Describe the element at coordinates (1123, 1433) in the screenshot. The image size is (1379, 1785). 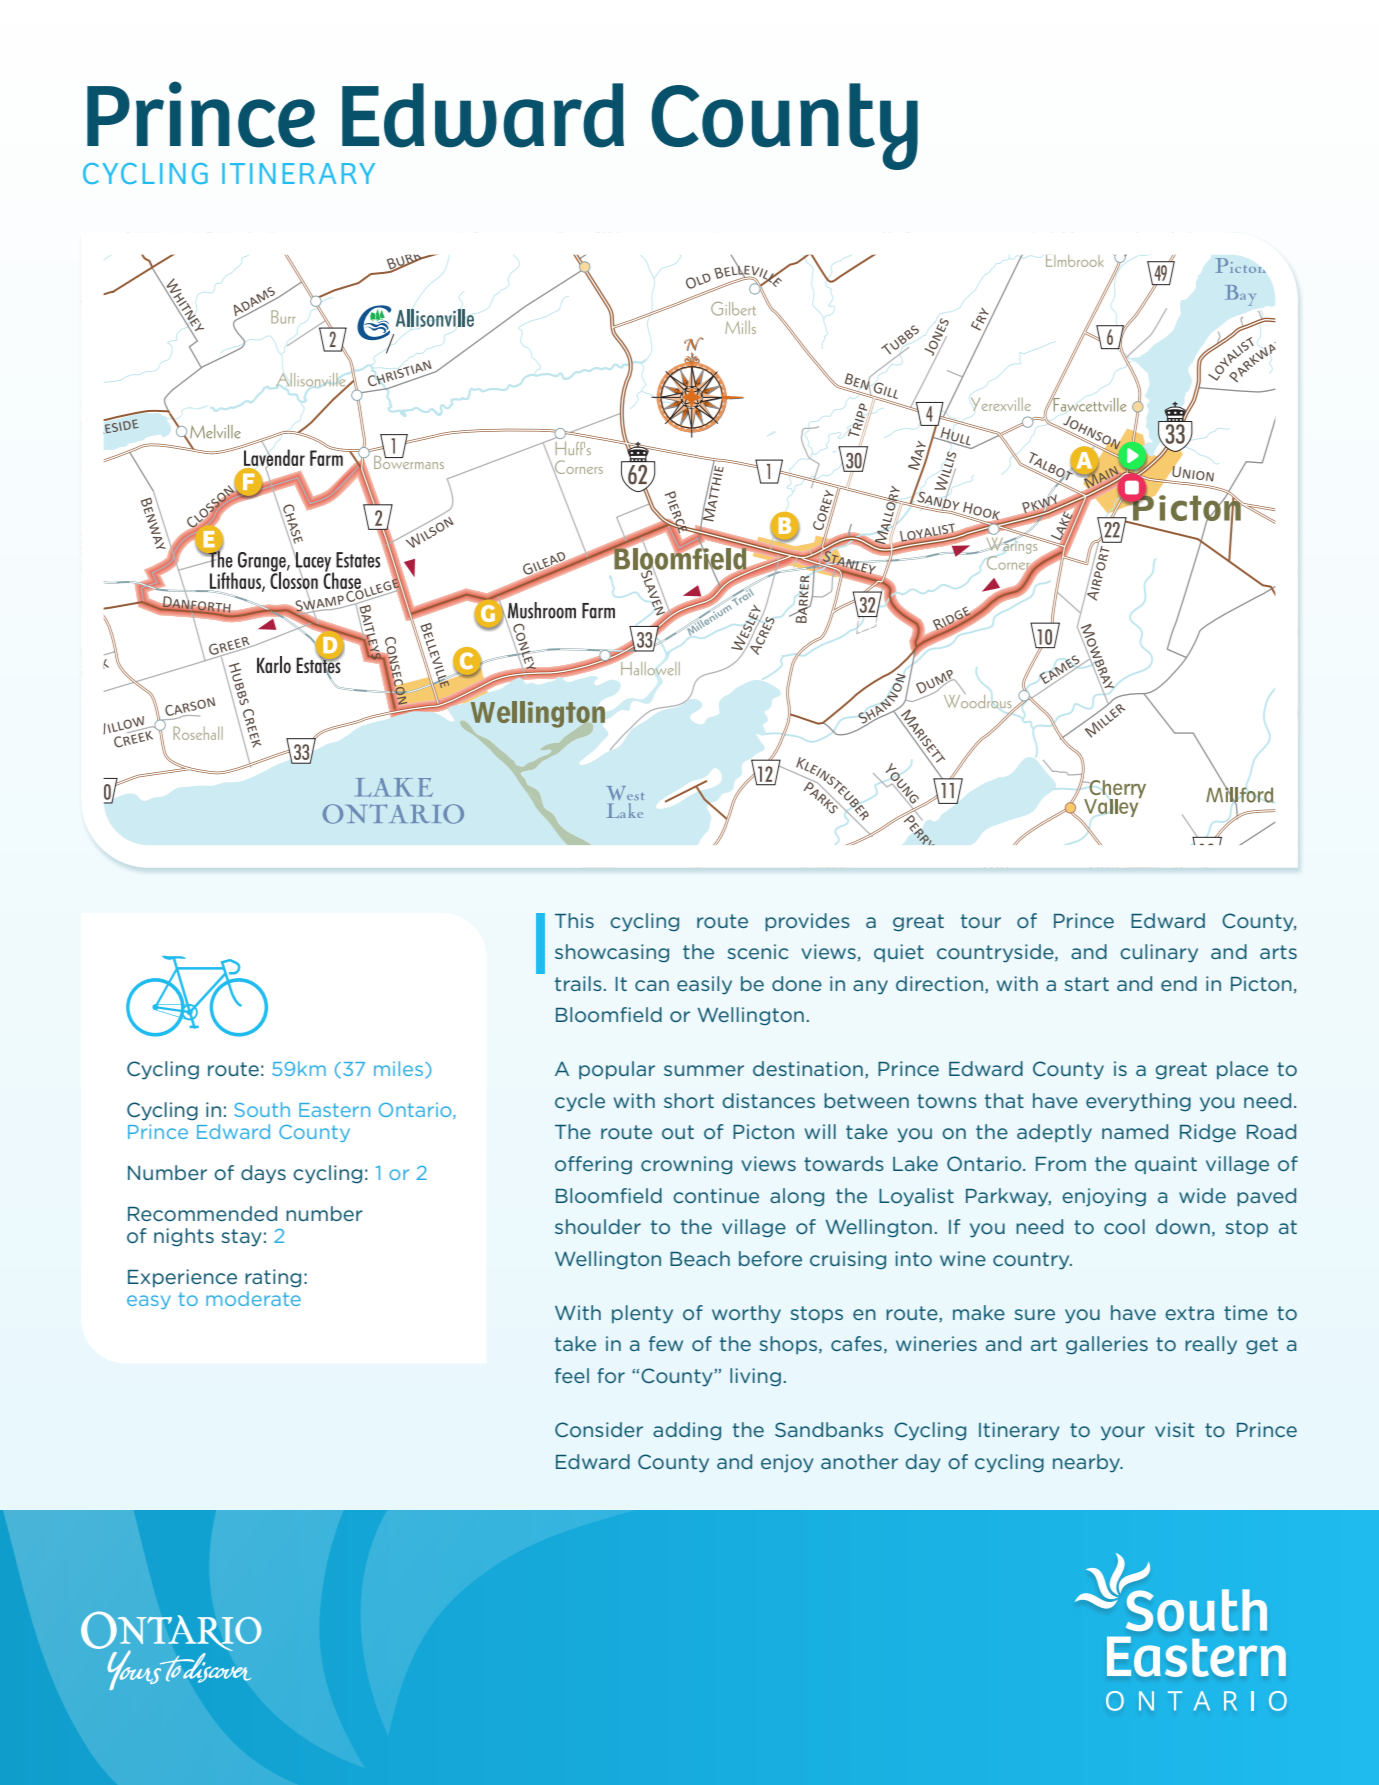
I see `your` at that location.
